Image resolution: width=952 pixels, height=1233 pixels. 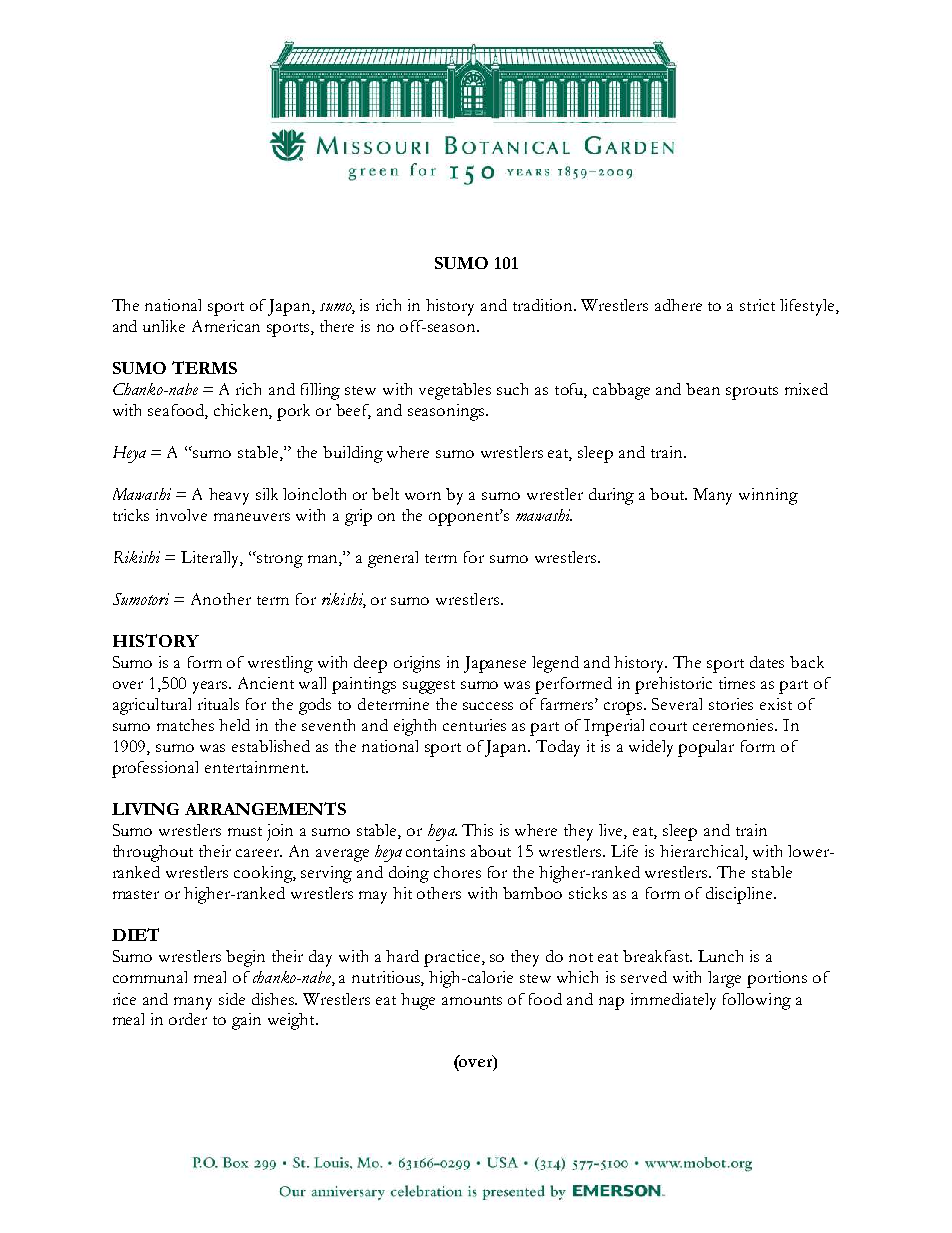 What do you see at coordinates (226, 326) in the screenshot?
I see `American` at bounding box center [226, 326].
